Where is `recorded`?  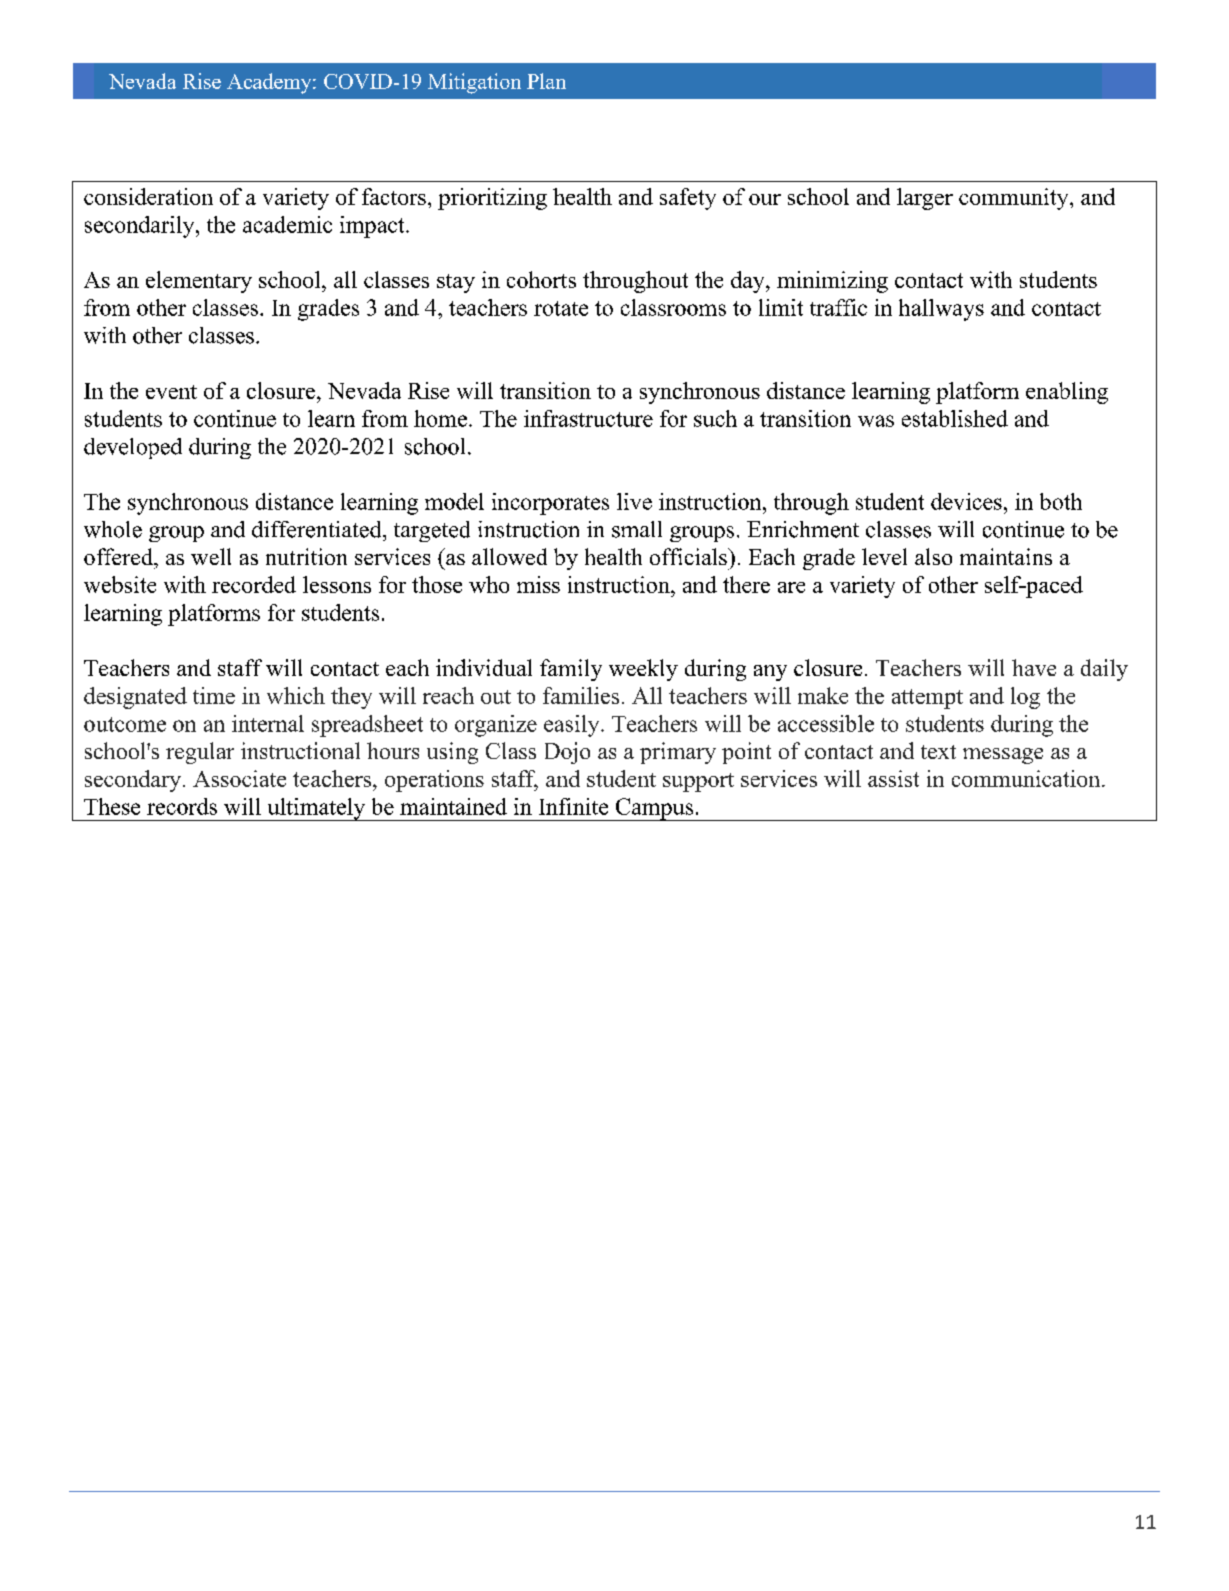 recorded is located at coordinates (254, 584).
